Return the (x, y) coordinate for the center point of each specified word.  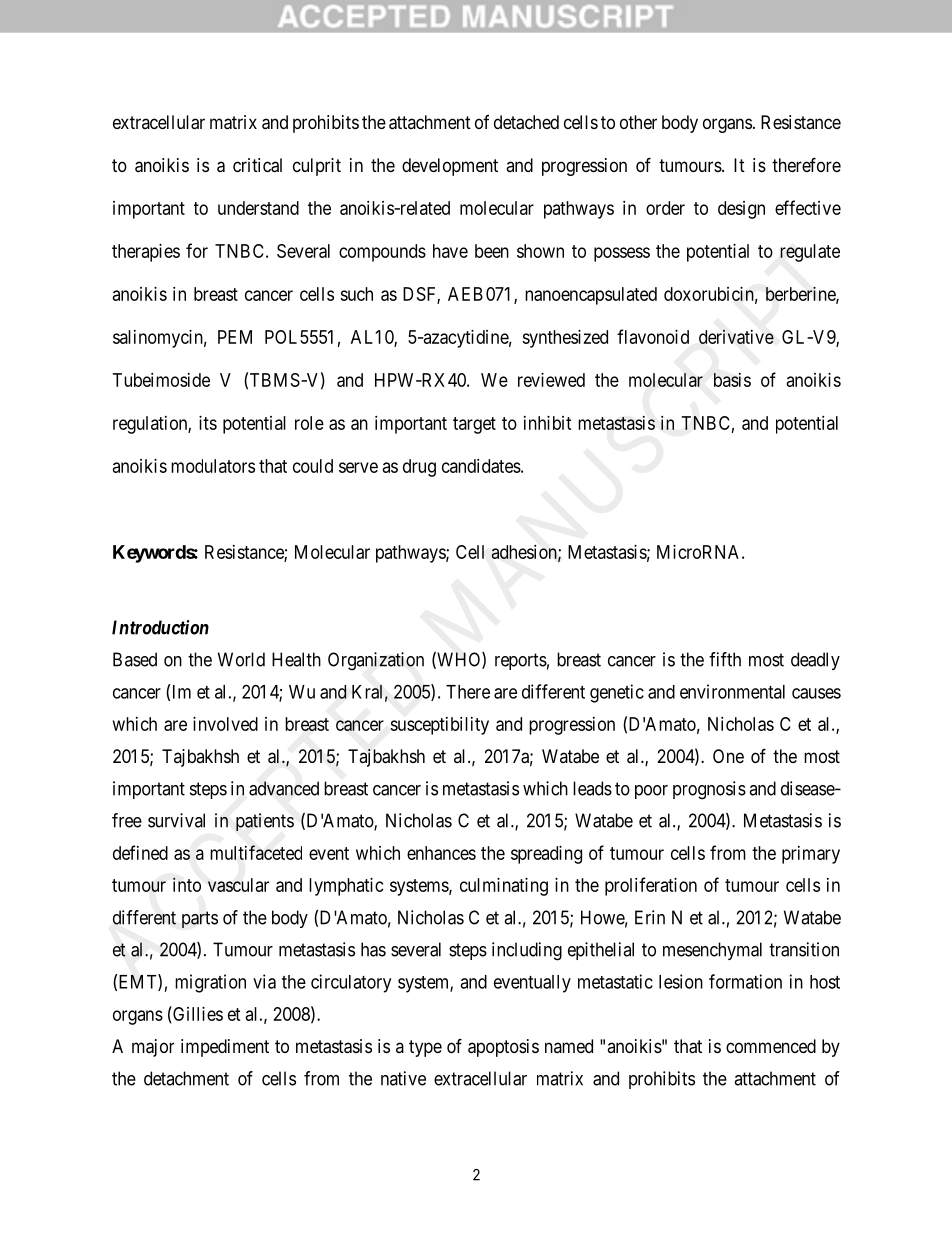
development (450, 167)
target (474, 425)
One (728, 756)
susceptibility (439, 726)
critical (257, 165)
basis (732, 380)
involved (225, 724)
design (741, 210)
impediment (225, 1048)
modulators (213, 466)
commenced (771, 1046)
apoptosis (503, 1048)
